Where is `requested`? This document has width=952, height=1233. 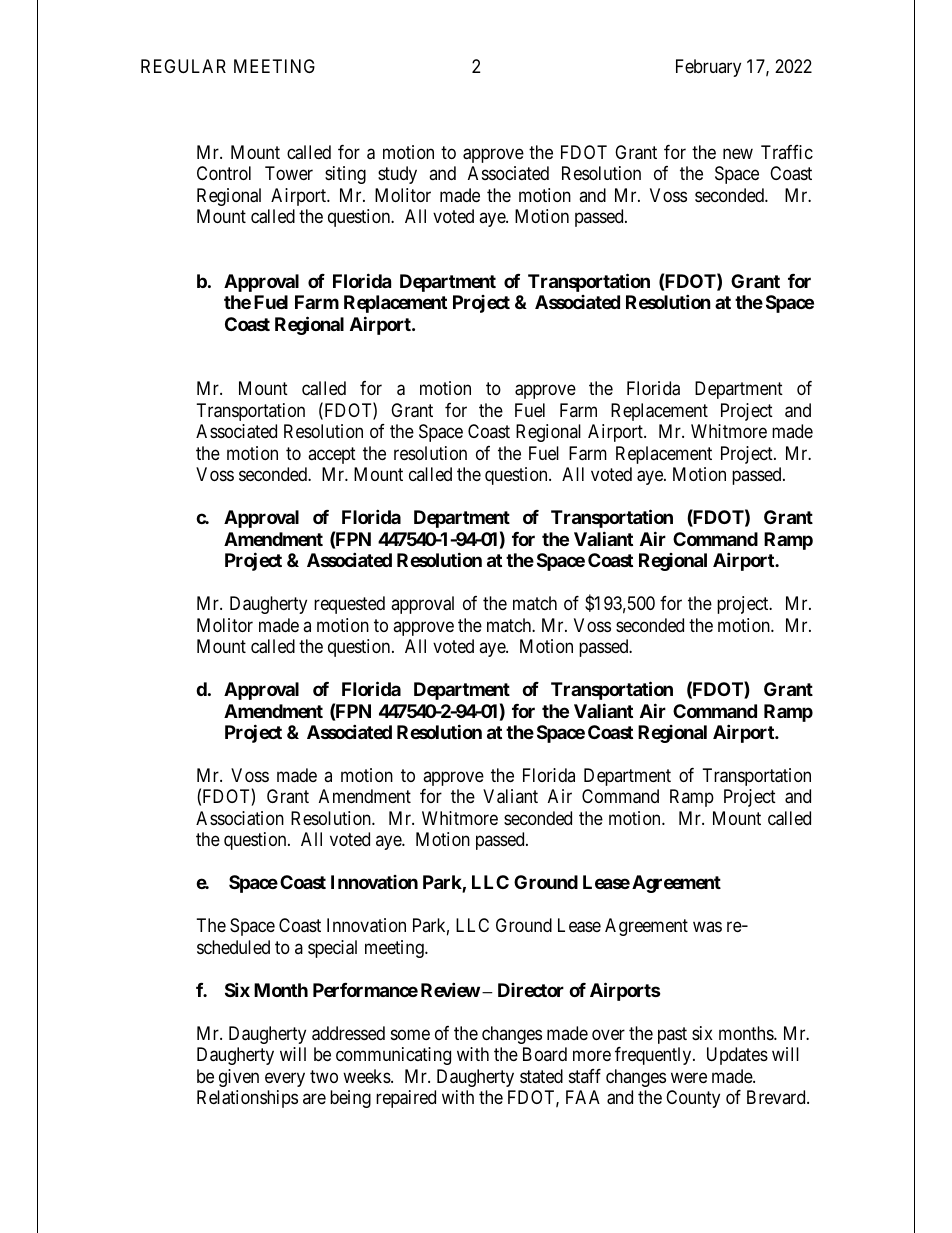 requested is located at coordinates (349, 605).
